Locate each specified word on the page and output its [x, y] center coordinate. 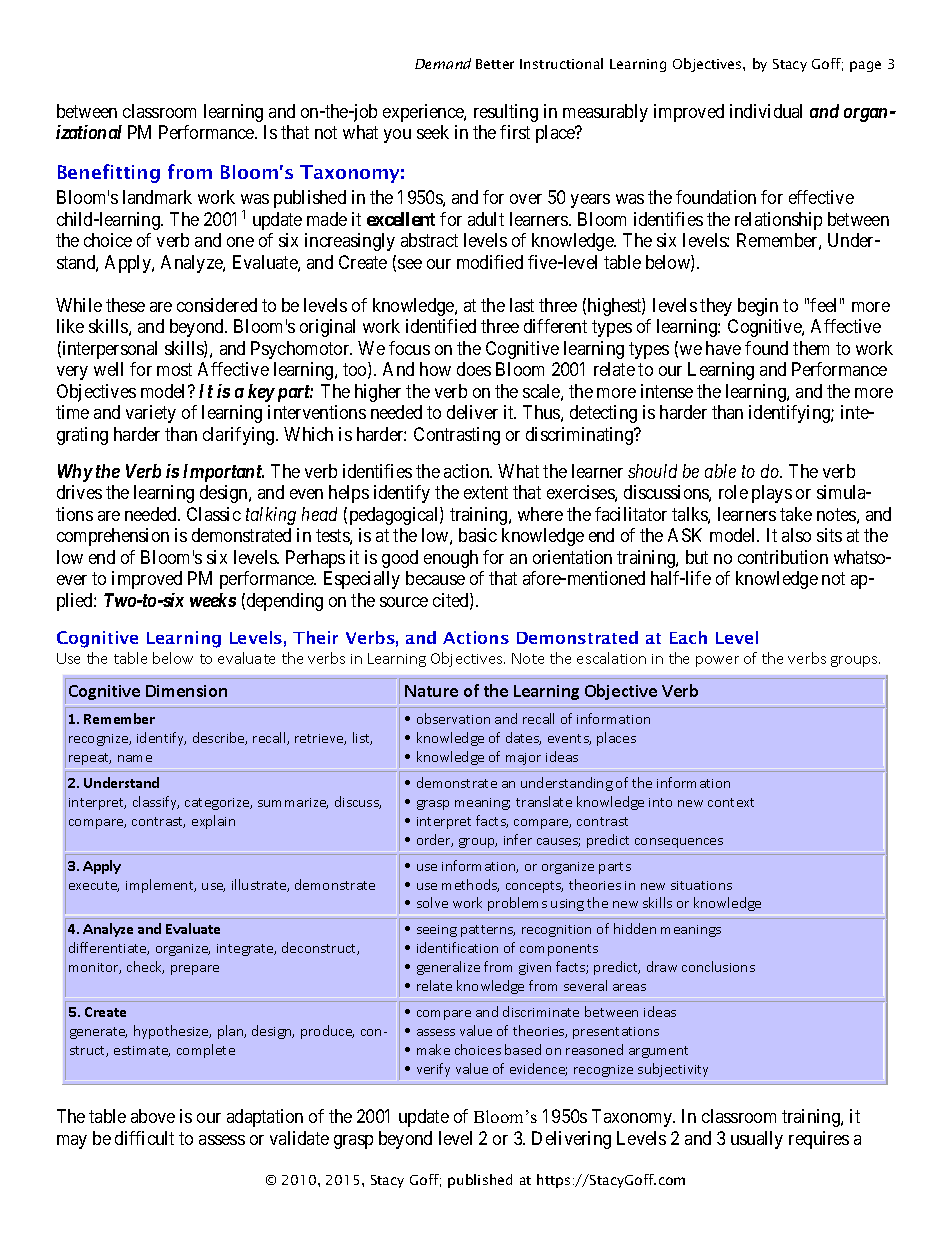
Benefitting [109, 173]
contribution [783, 557]
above [153, 1116]
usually [757, 1140]
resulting [506, 113]
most [174, 370]
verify [433, 1070]
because [435, 578]
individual [766, 111]
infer [518, 839]
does [474, 369]
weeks [213, 600]
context [731, 802]
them [811, 348]
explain [213, 822]
